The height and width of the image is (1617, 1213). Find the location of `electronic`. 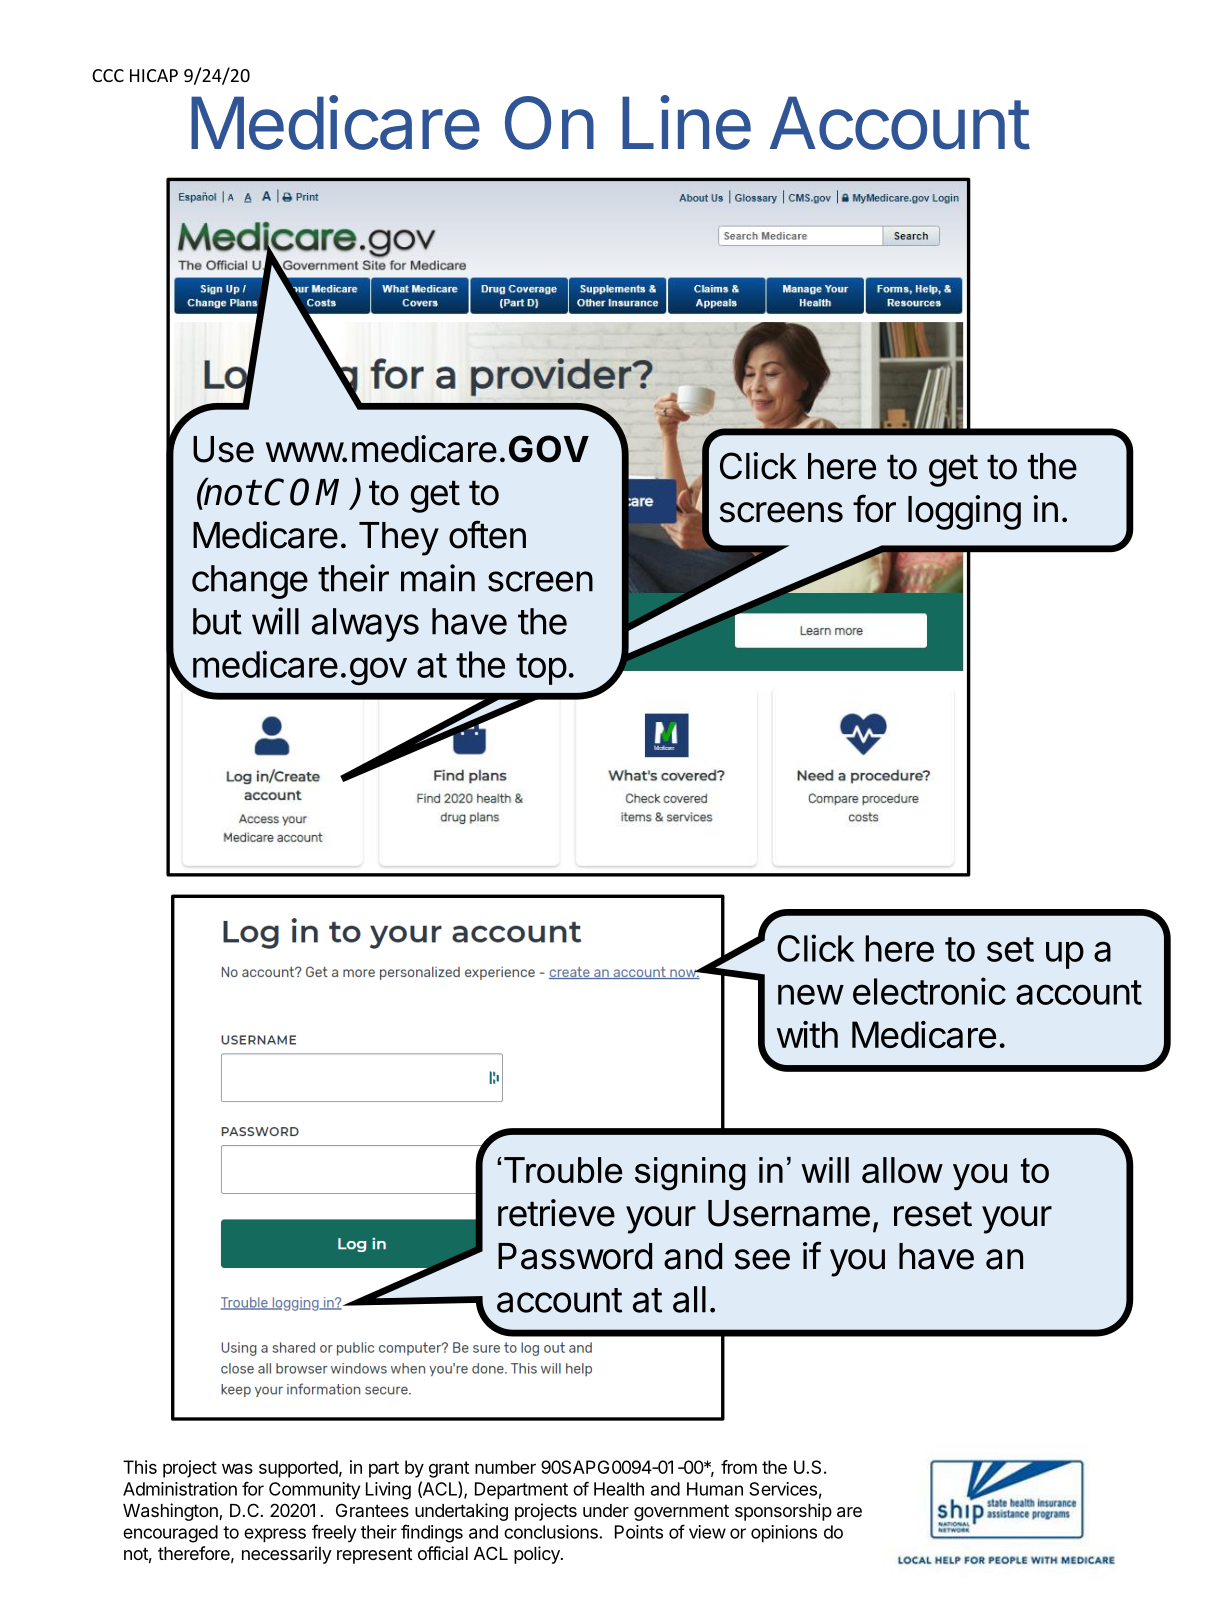

electronic is located at coordinates (929, 991).
